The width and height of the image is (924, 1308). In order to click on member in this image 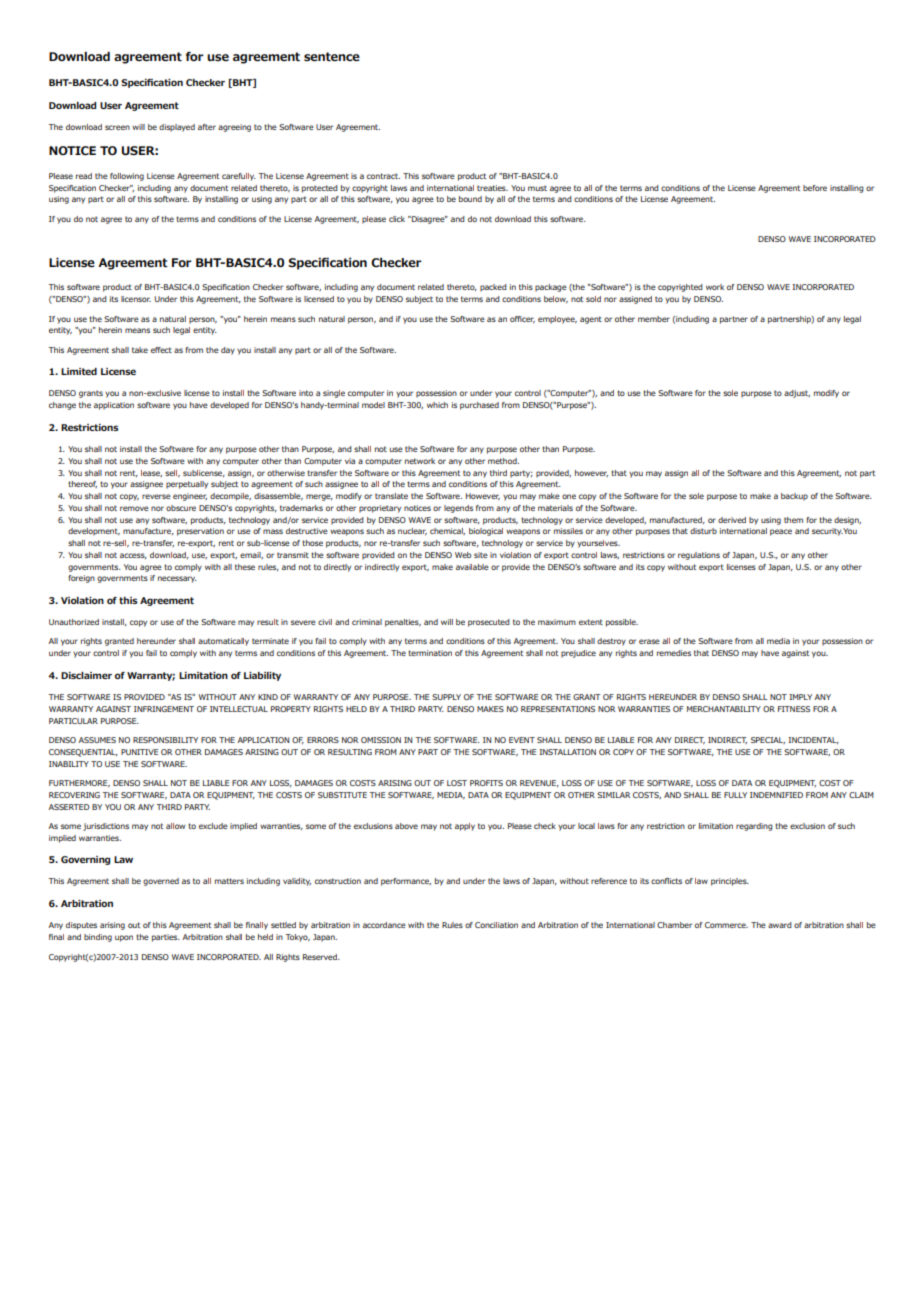, I will do `click(654, 319)`.
